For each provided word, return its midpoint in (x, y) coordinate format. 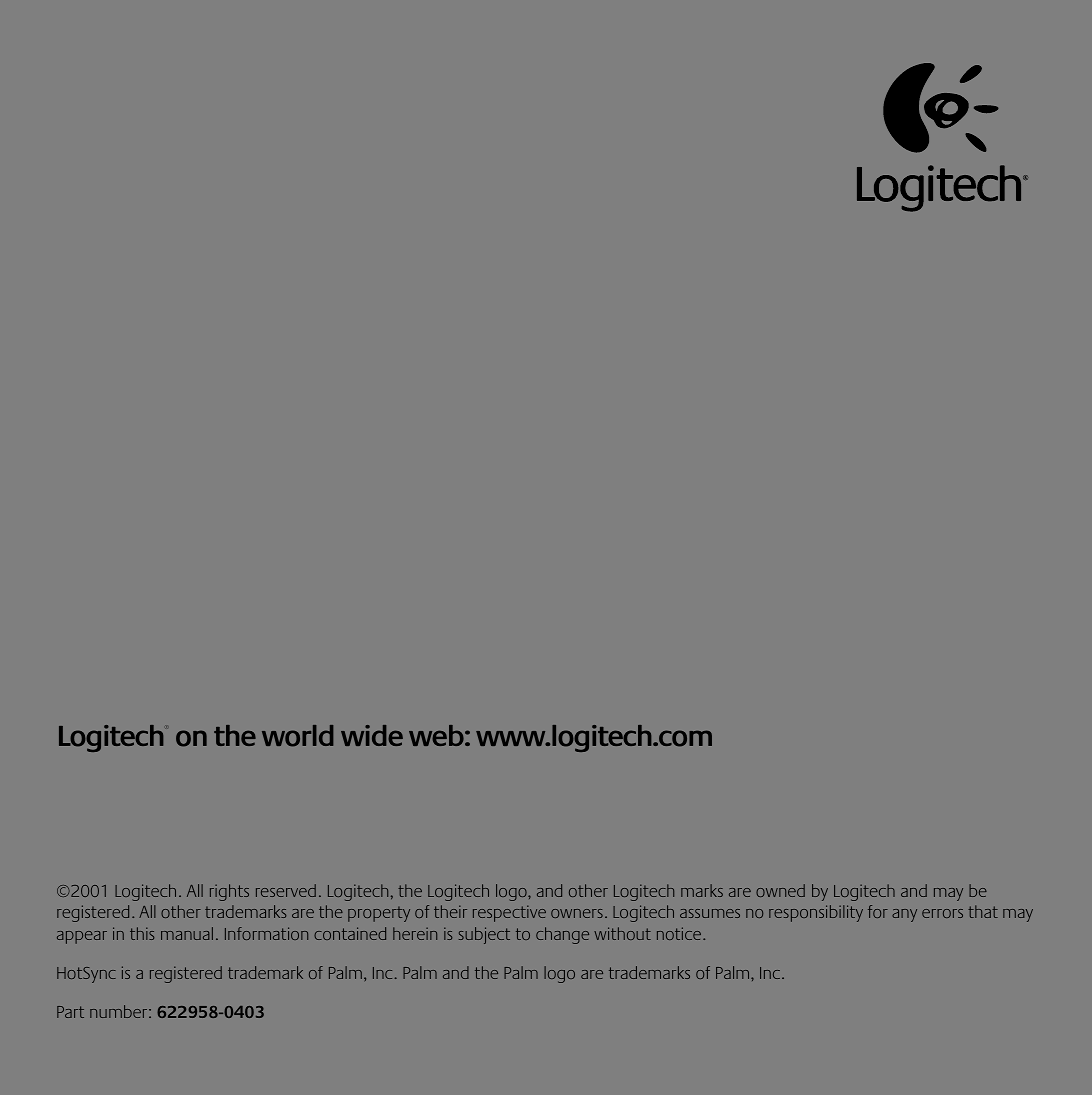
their (450, 911)
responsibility (816, 913)
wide (372, 735)
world (297, 736)
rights (229, 892)
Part (70, 1012)
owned (780, 890)
